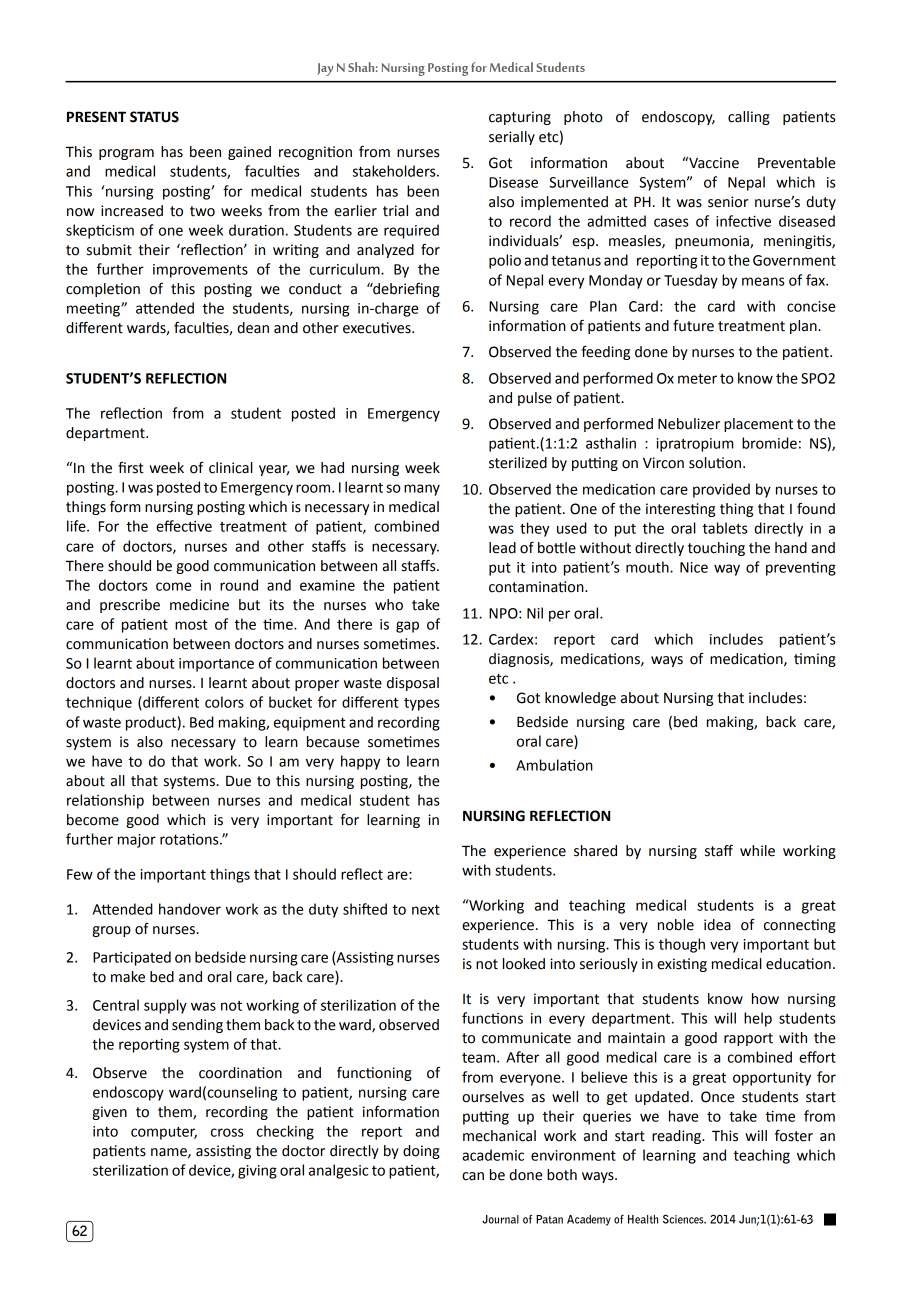  I want to click on timing, so click(815, 660).
